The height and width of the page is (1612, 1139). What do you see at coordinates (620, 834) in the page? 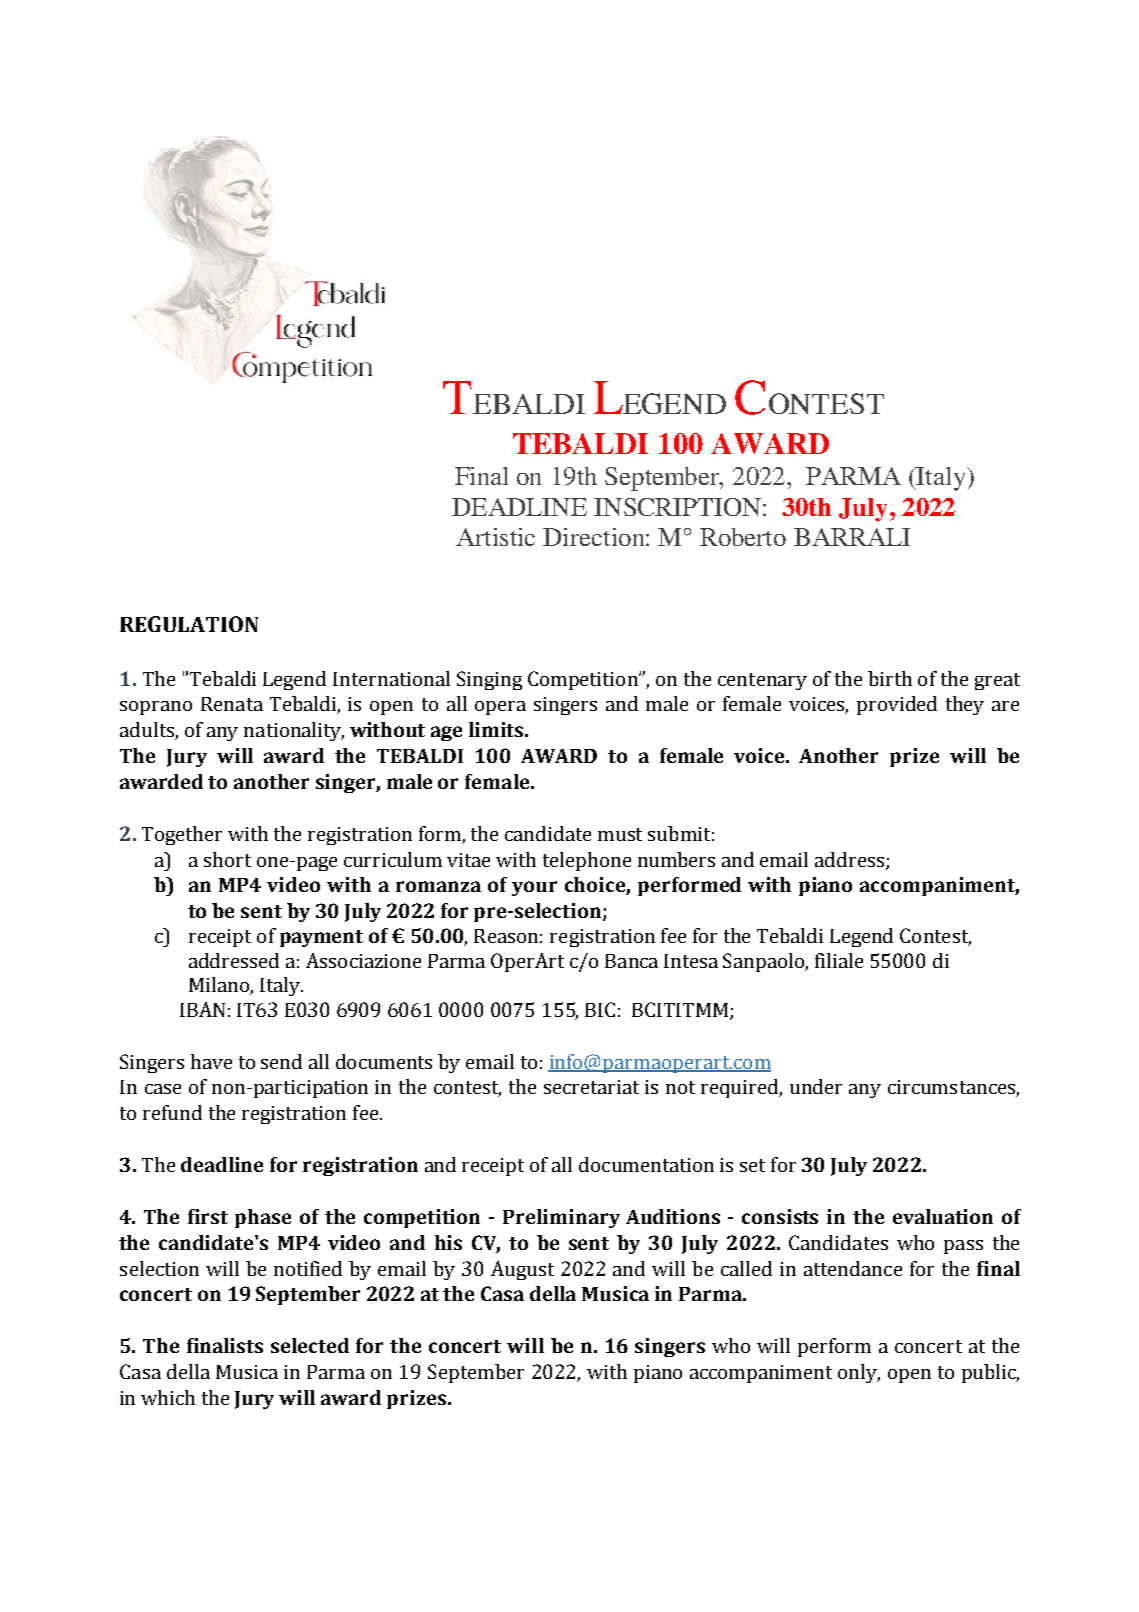
I see `must` at bounding box center [620, 834].
